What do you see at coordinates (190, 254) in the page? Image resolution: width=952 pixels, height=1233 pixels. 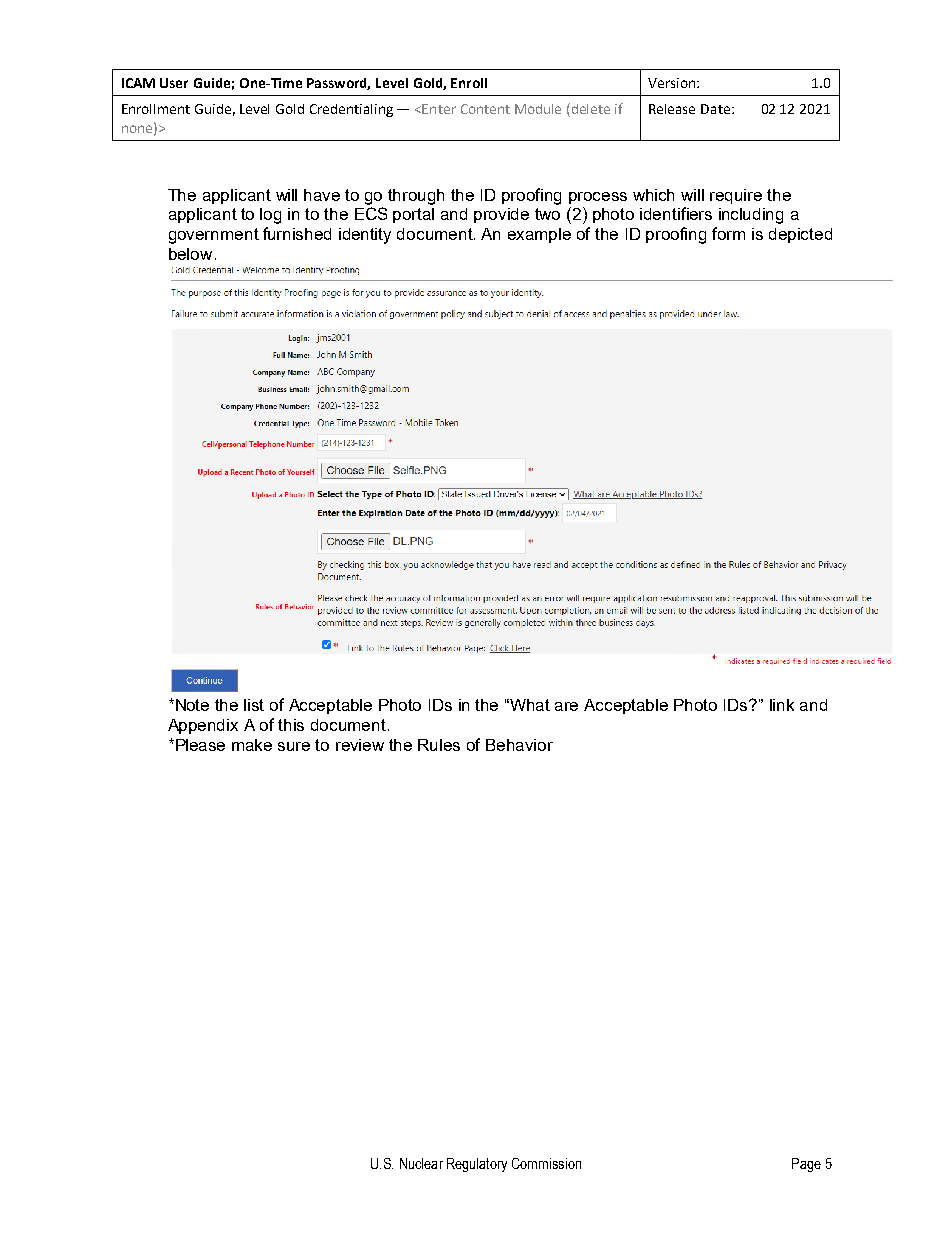 I see `below` at bounding box center [190, 254].
